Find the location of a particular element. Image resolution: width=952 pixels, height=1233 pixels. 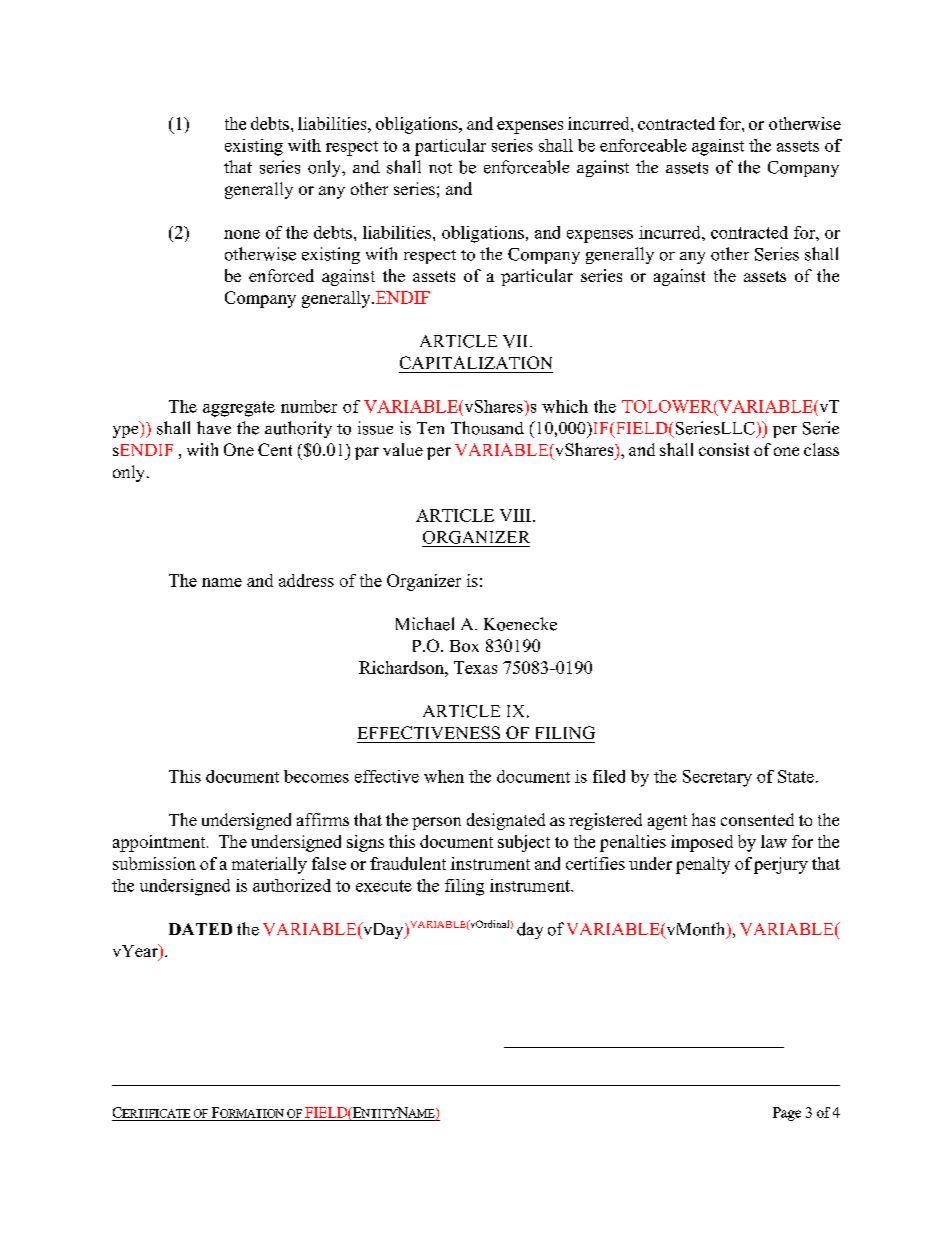

which is located at coordinates (565, 406).
